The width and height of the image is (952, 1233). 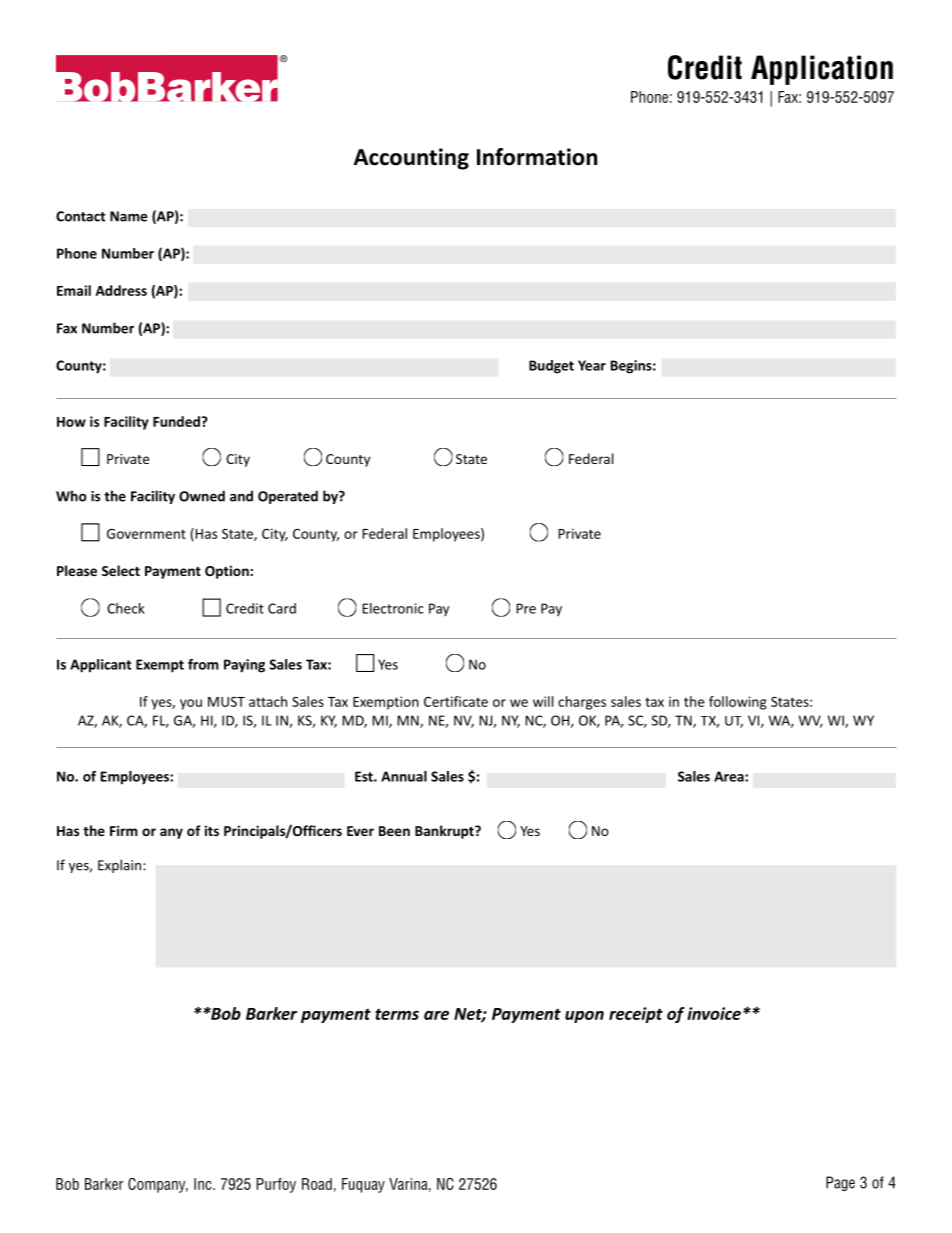 What do you see at coordinates (592, 365) in the image?
I see `Year` at bounding box center [592, 365].
